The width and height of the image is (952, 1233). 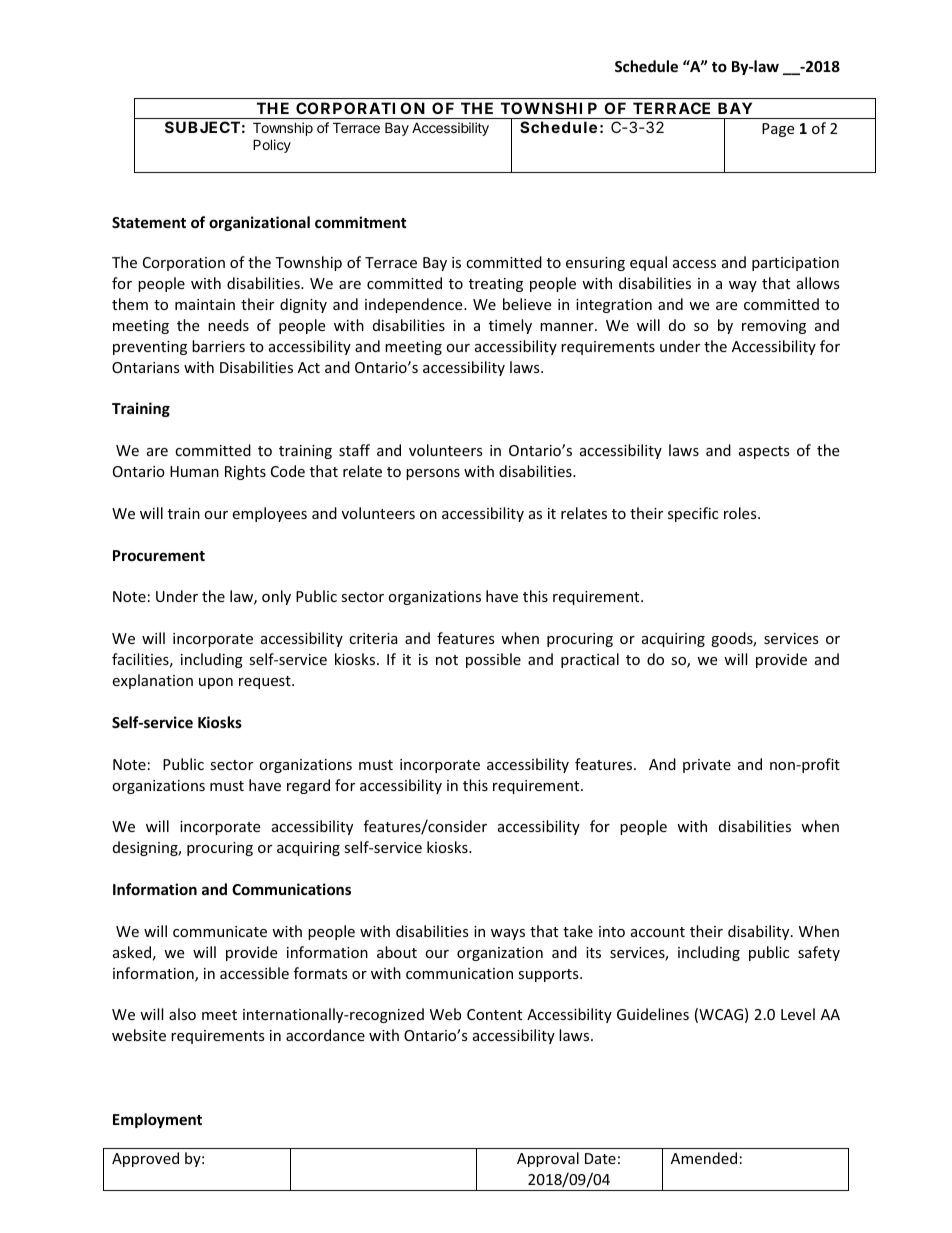 What do you see at coordinates (216, 683) in the image?
I see `upon` at bounding box center [216, 683].
